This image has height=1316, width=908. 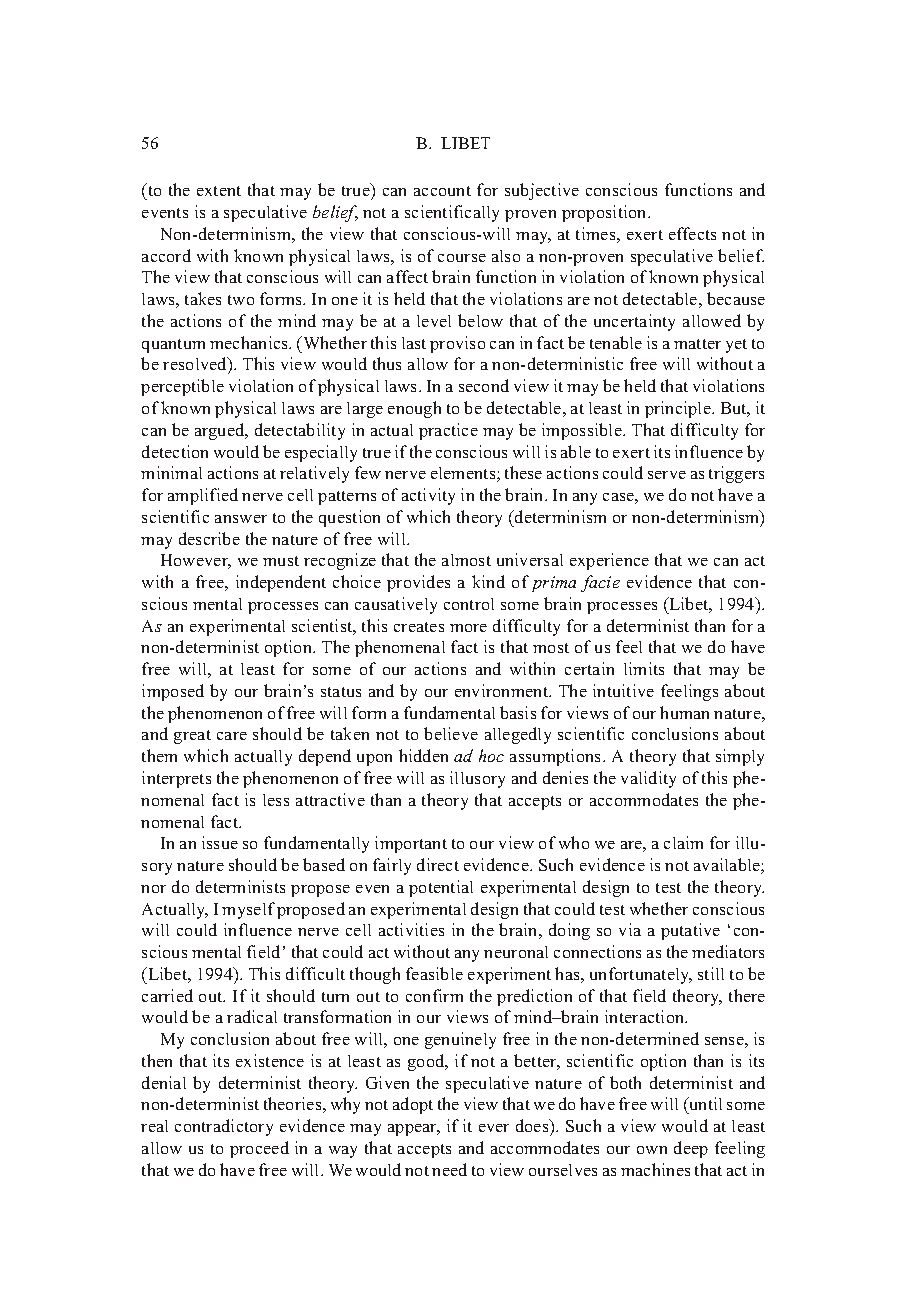 I want to click on serve, so click(x=667, y=475).
